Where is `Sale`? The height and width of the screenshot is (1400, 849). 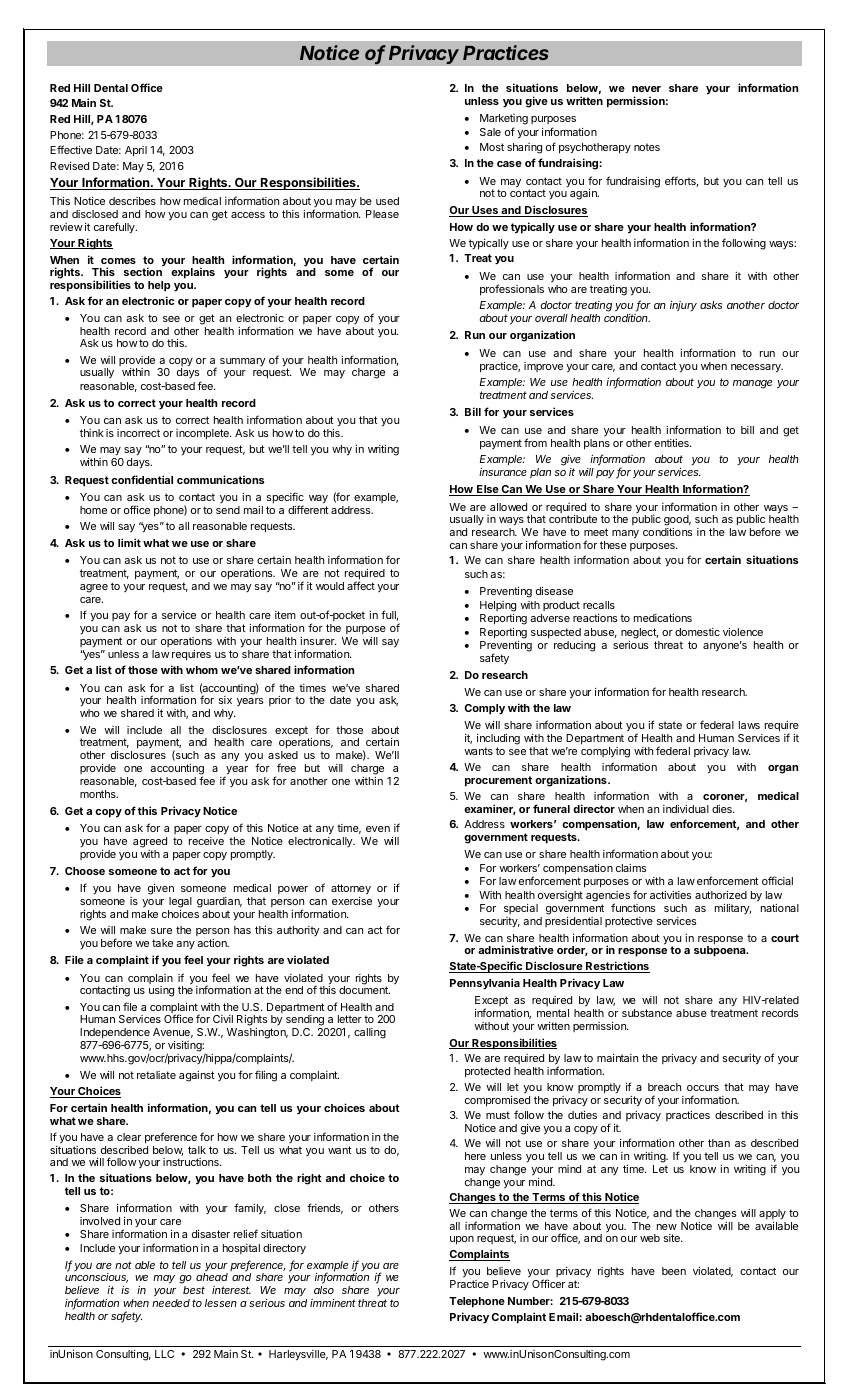
Sale is located at coordinates (490, 132).
